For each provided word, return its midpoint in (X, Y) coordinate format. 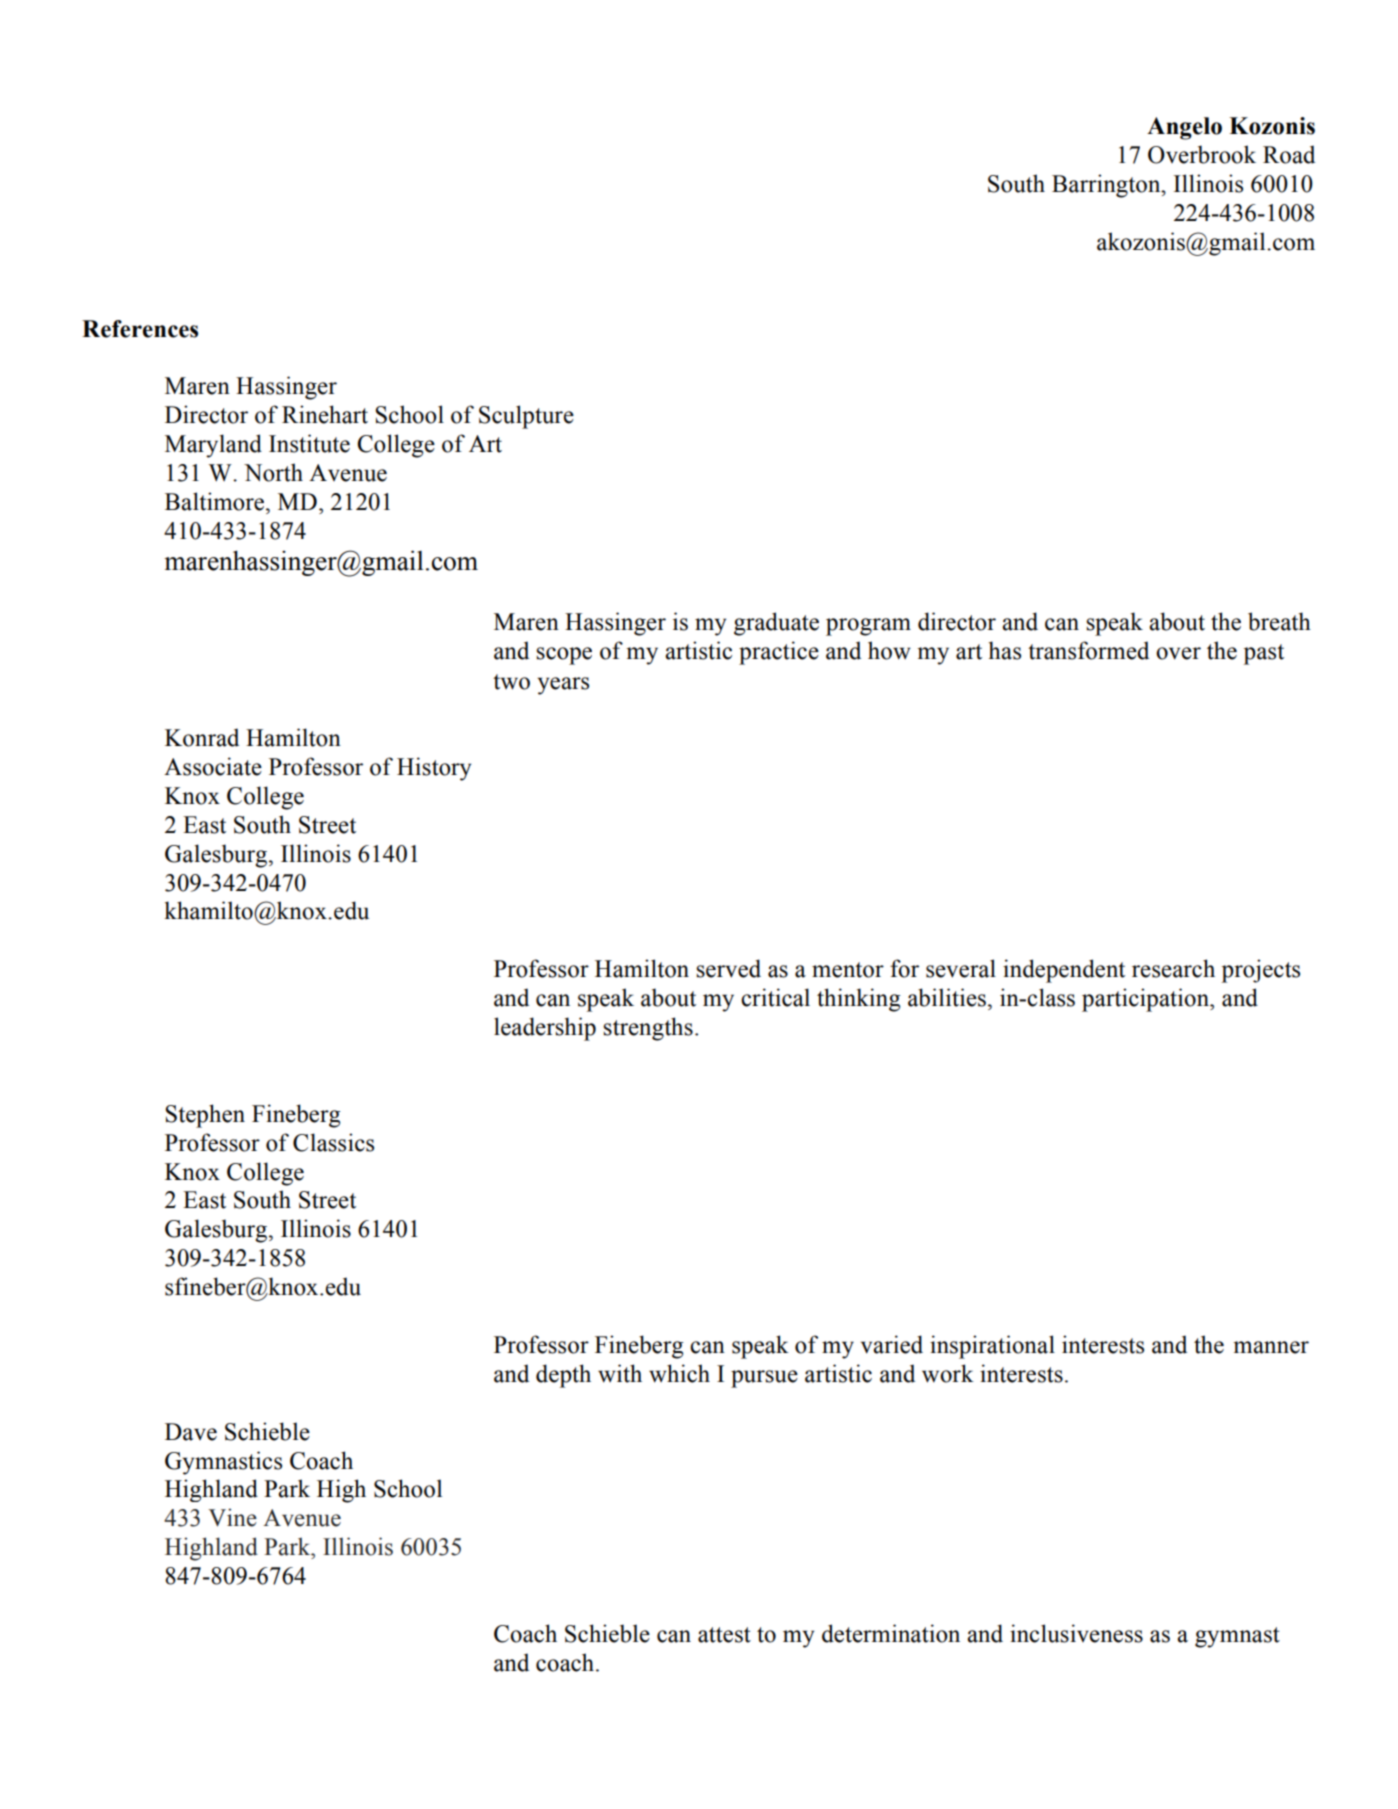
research (1173, 968)
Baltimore (216, 501)
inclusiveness (1076, 1633)
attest (724, 1635)
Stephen (205, 1116)
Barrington (1107, 186)
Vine (232, 1517)
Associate (213, 766)
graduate (776, 624)
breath (1279, 621)
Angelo (1184, 128)
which (679, 1373)
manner (1271, 1347)
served (728, 968)
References (140, 329)
